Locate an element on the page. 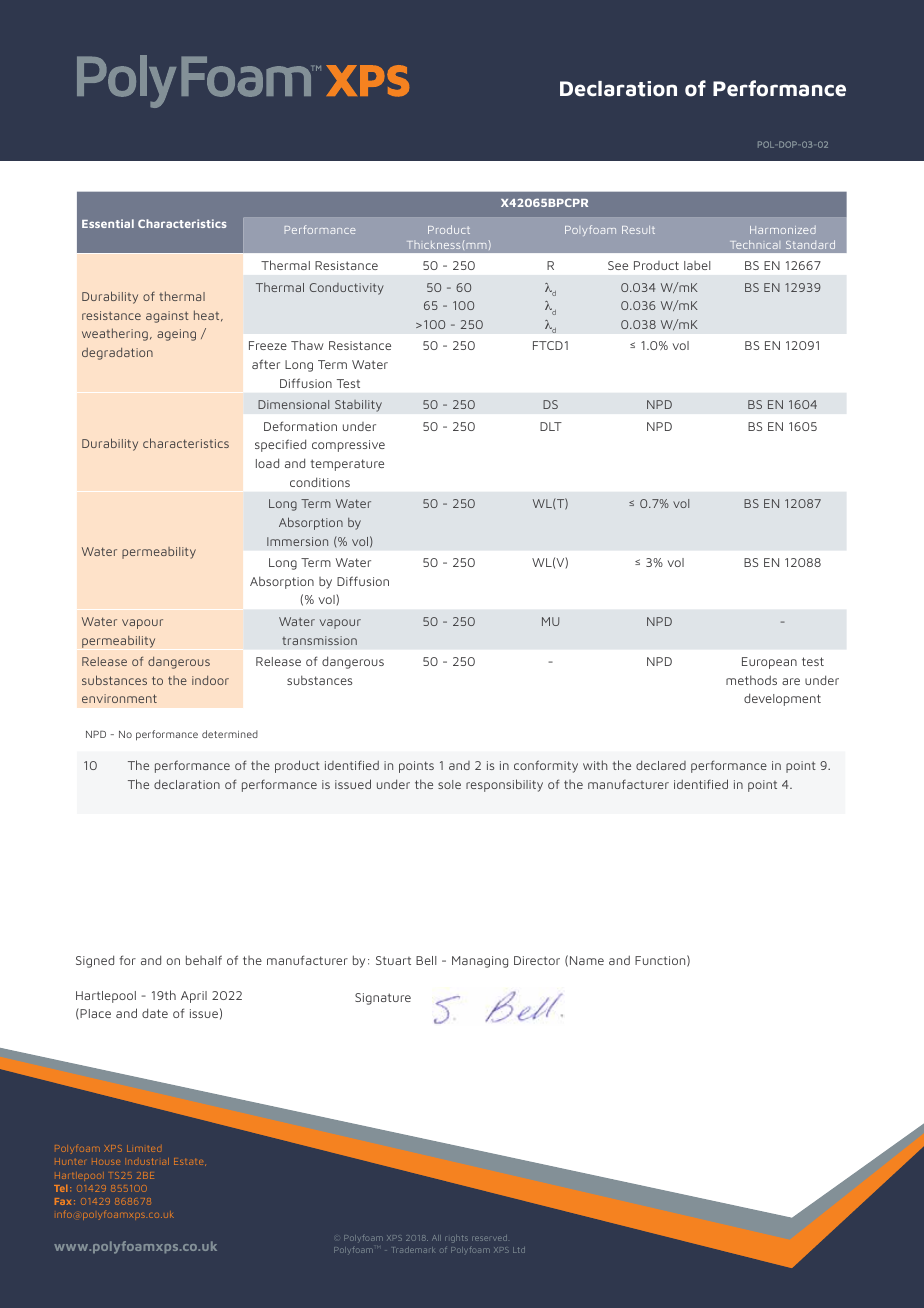 This page has height=1308, width=924. label is located at coordinates (697, 265).
